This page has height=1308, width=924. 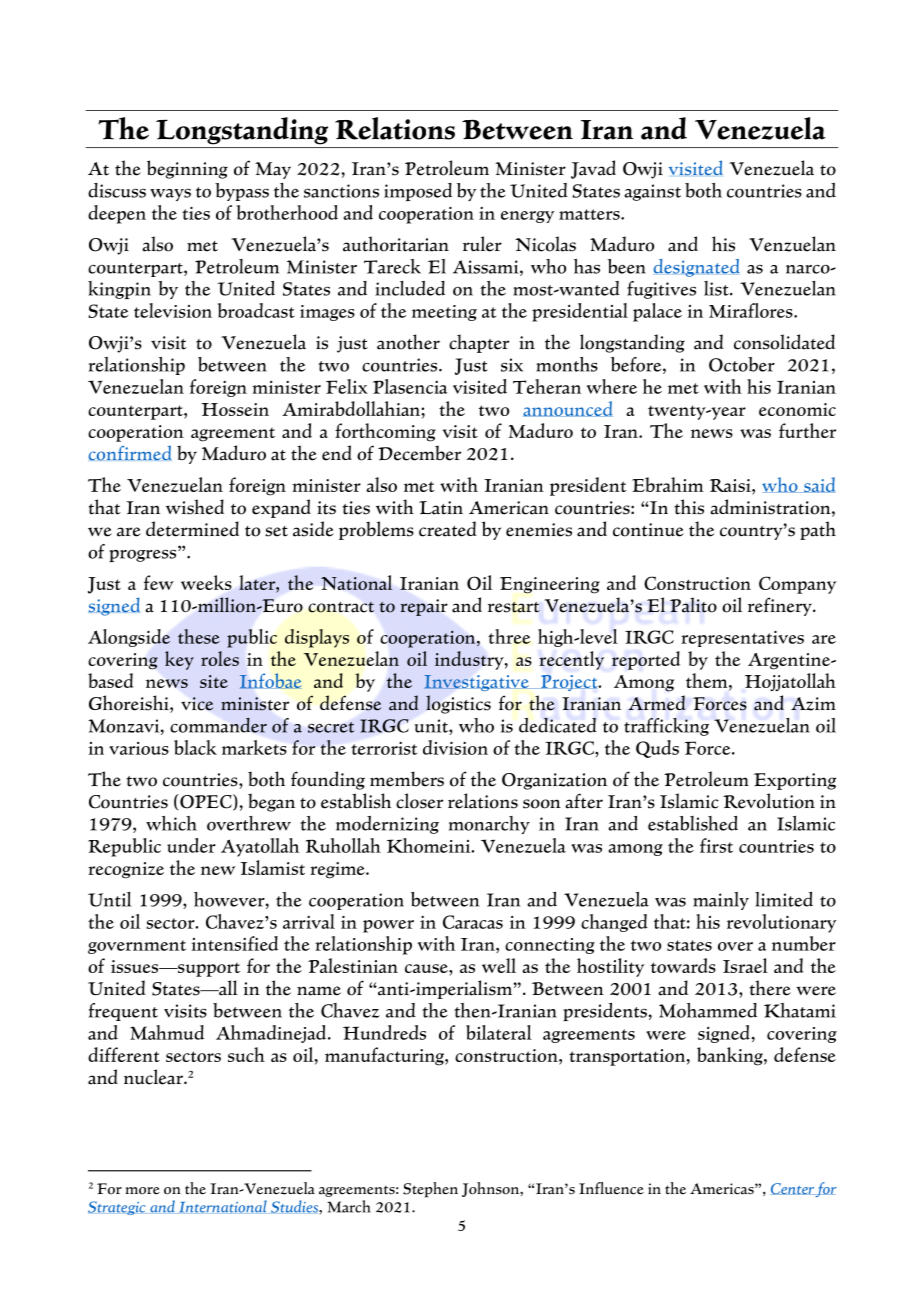 What do you see at coordinates (477, 683) in the page?
I see `Investigative` at bounding box center [477, 683].
